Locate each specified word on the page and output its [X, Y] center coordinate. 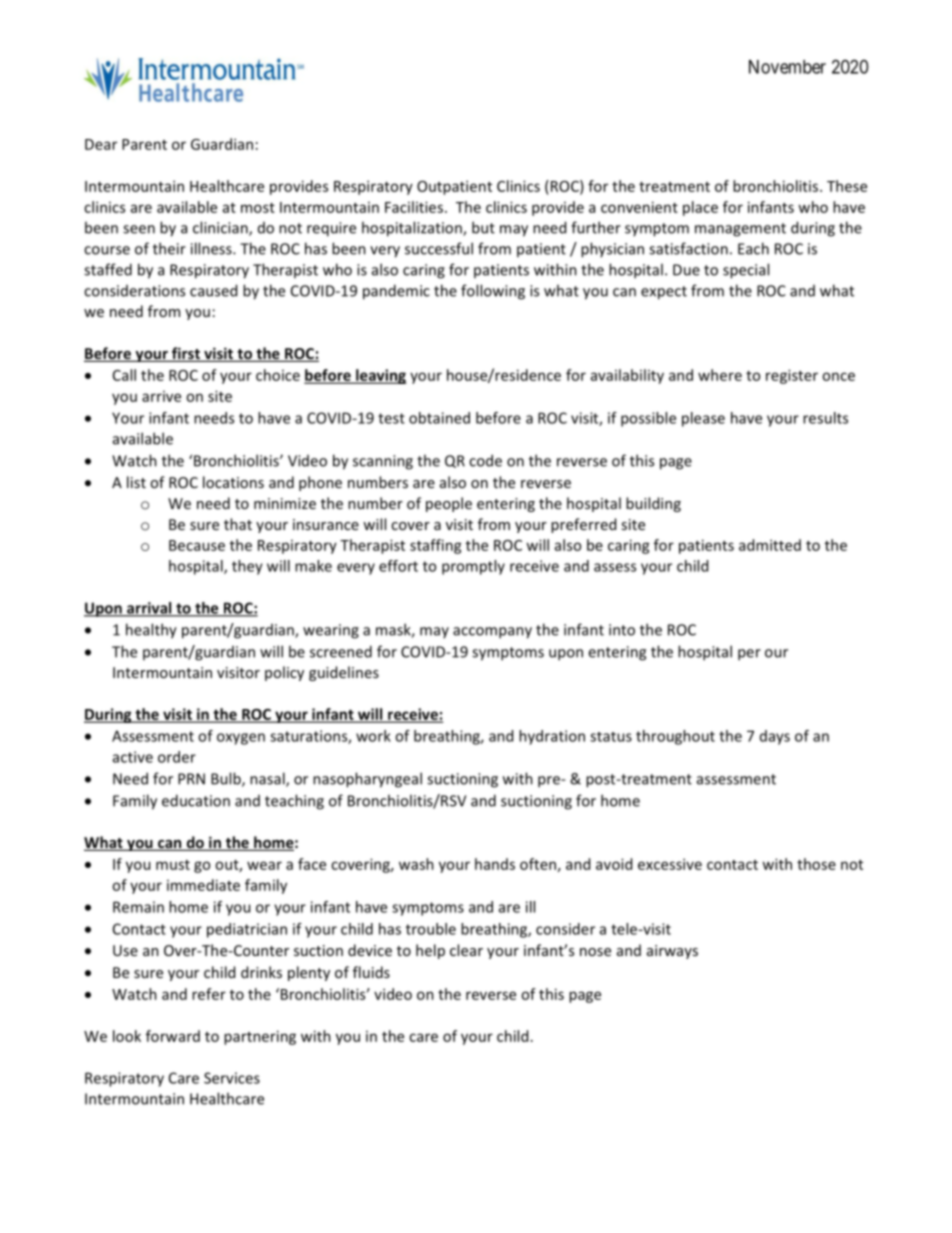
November [787, 67]
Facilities [414, 207]
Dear [101, 144]
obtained [439, 418]
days [775, 737]
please [703, 419]
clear [466, 950]
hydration [552, 737]
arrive [161, 396]
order [177, 757]
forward [173, 1036]
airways [672, 952]
